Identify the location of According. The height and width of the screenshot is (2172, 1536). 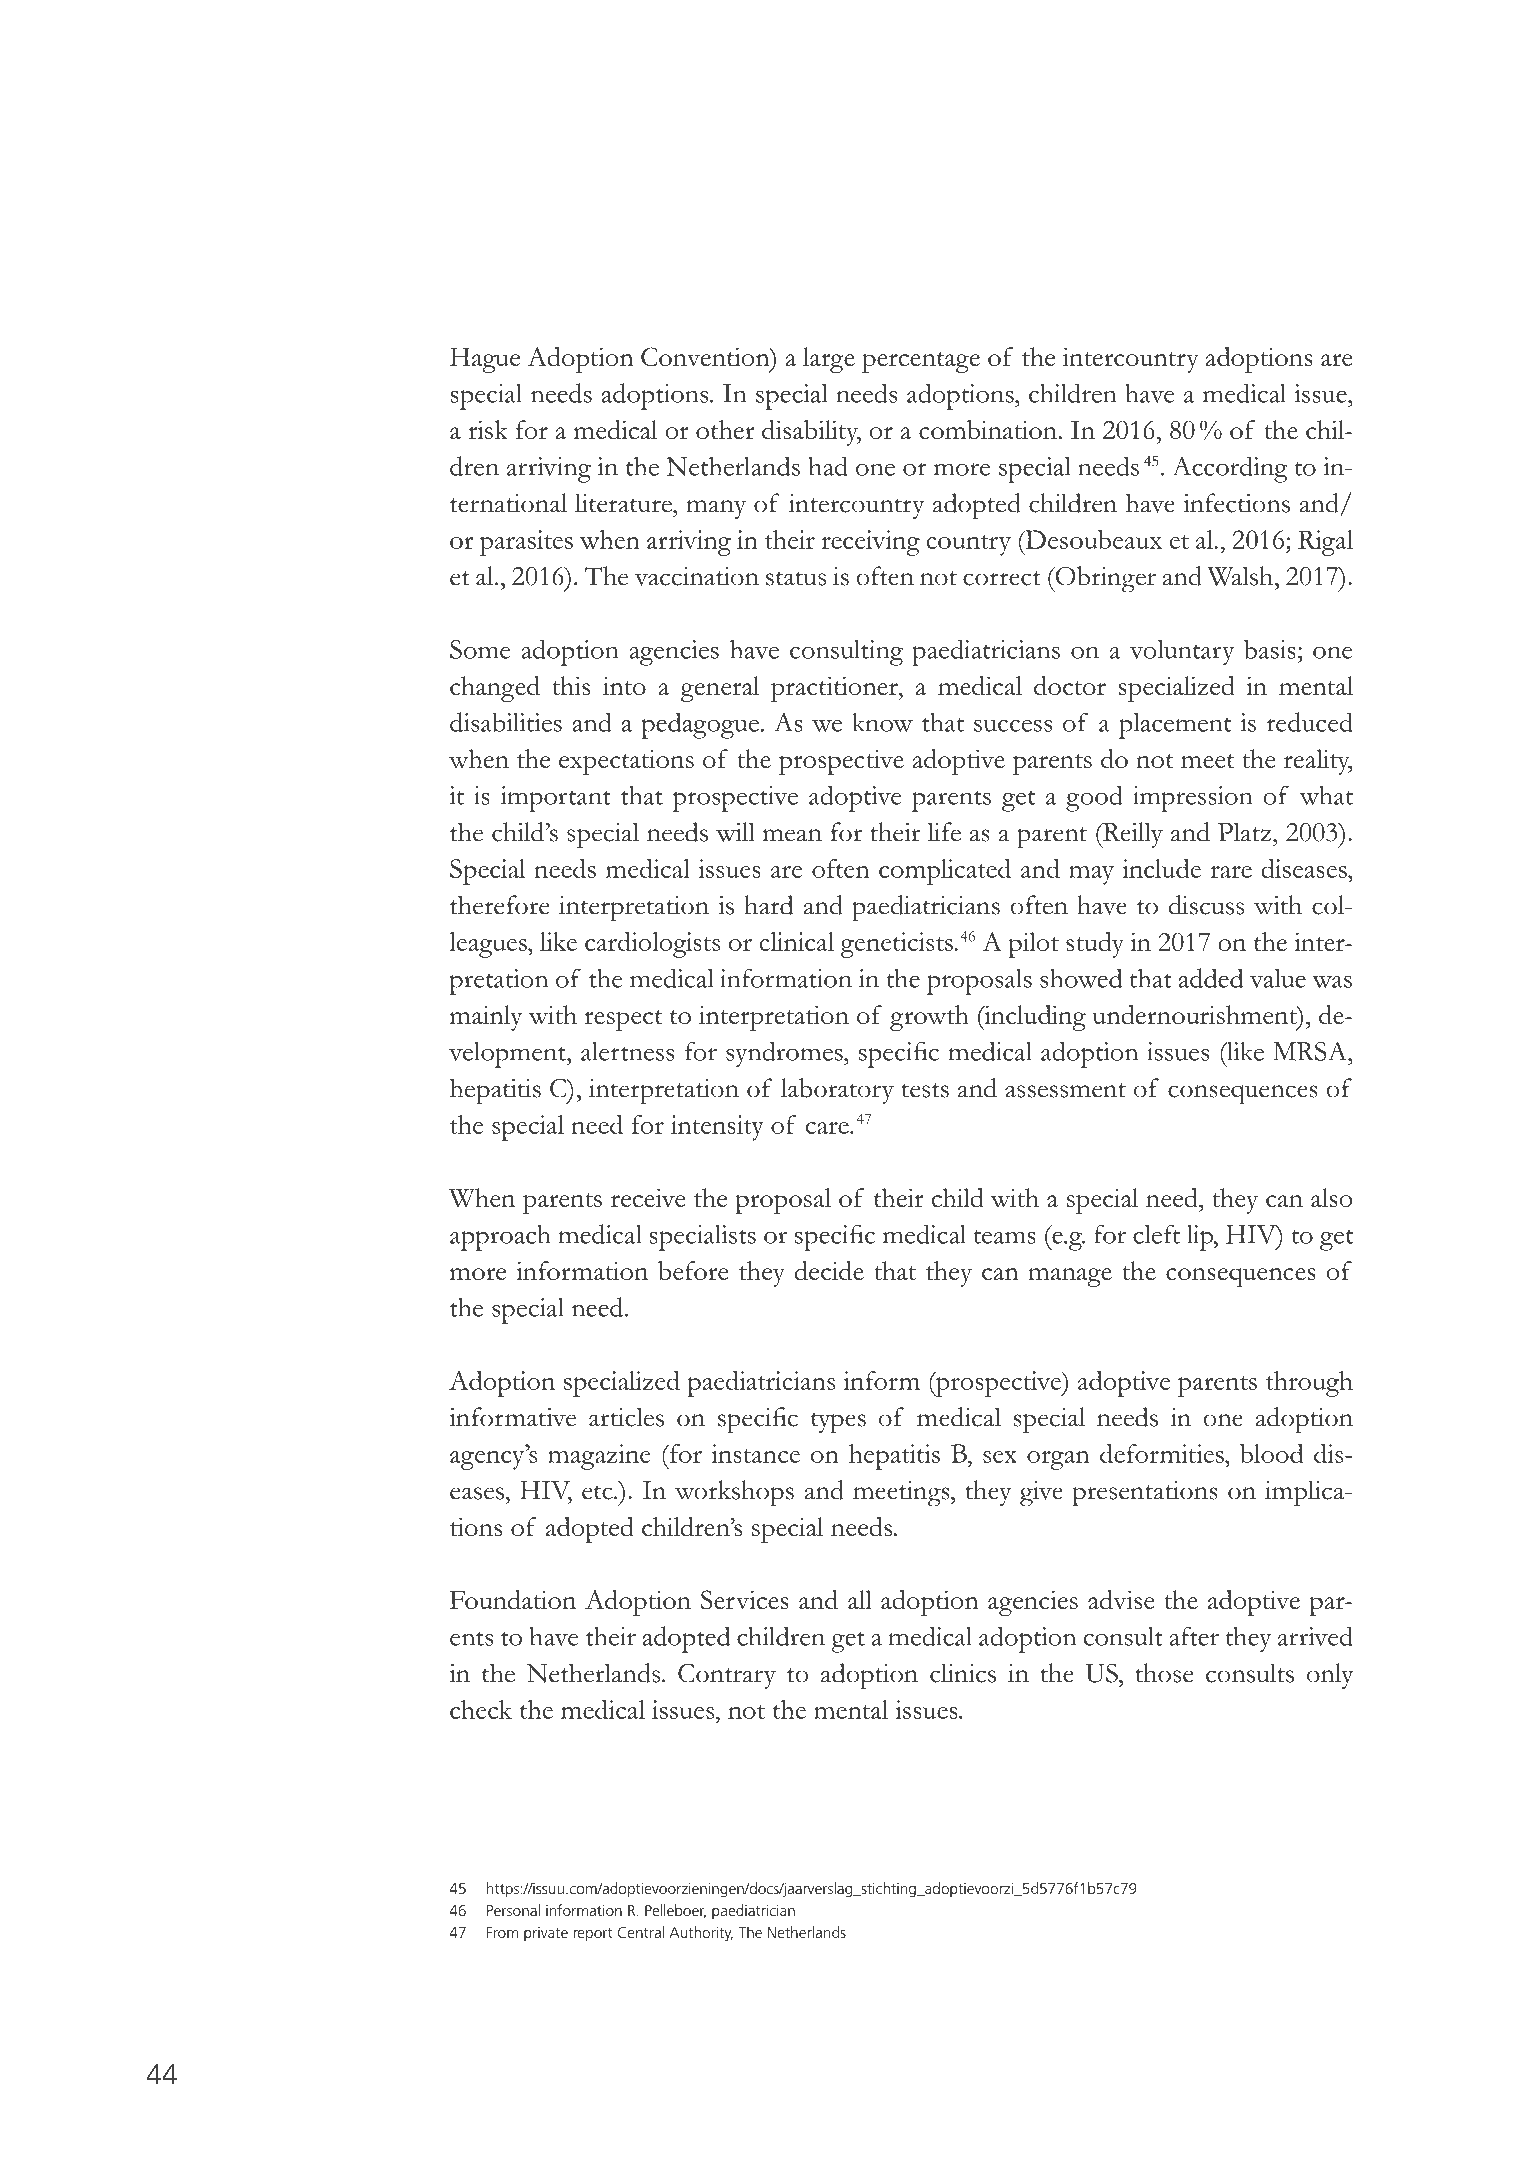
(1230, 469).
